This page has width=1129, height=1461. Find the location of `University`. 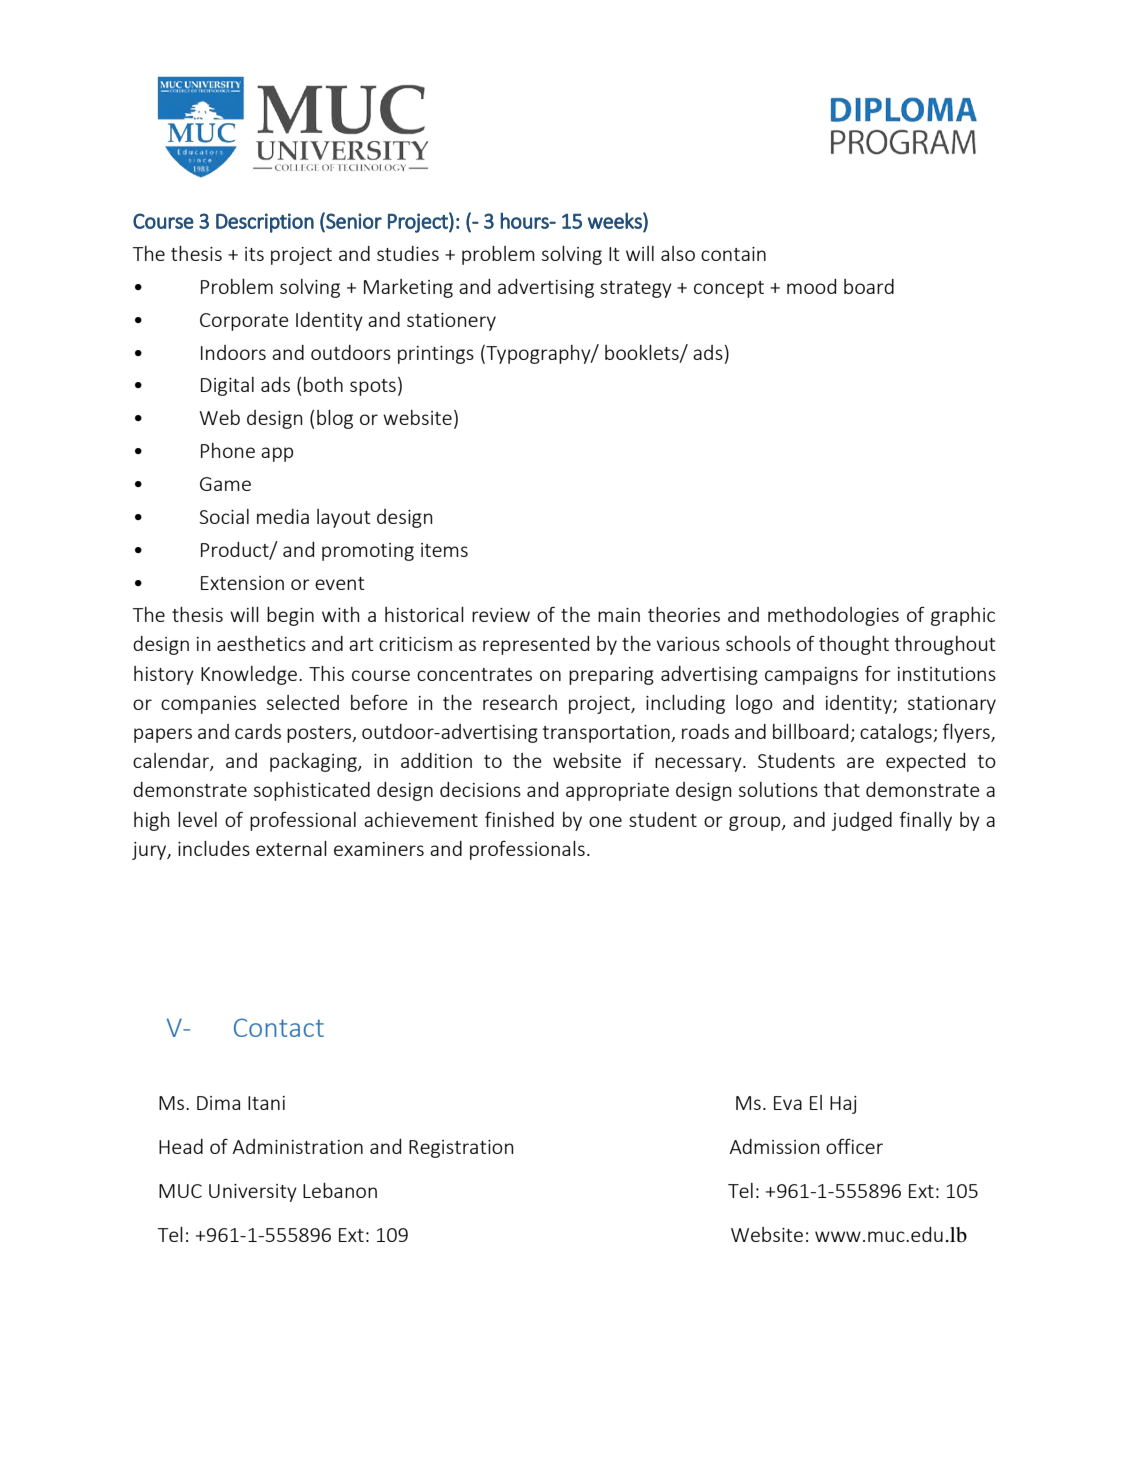

University is located at coordinates (253, 1193).
